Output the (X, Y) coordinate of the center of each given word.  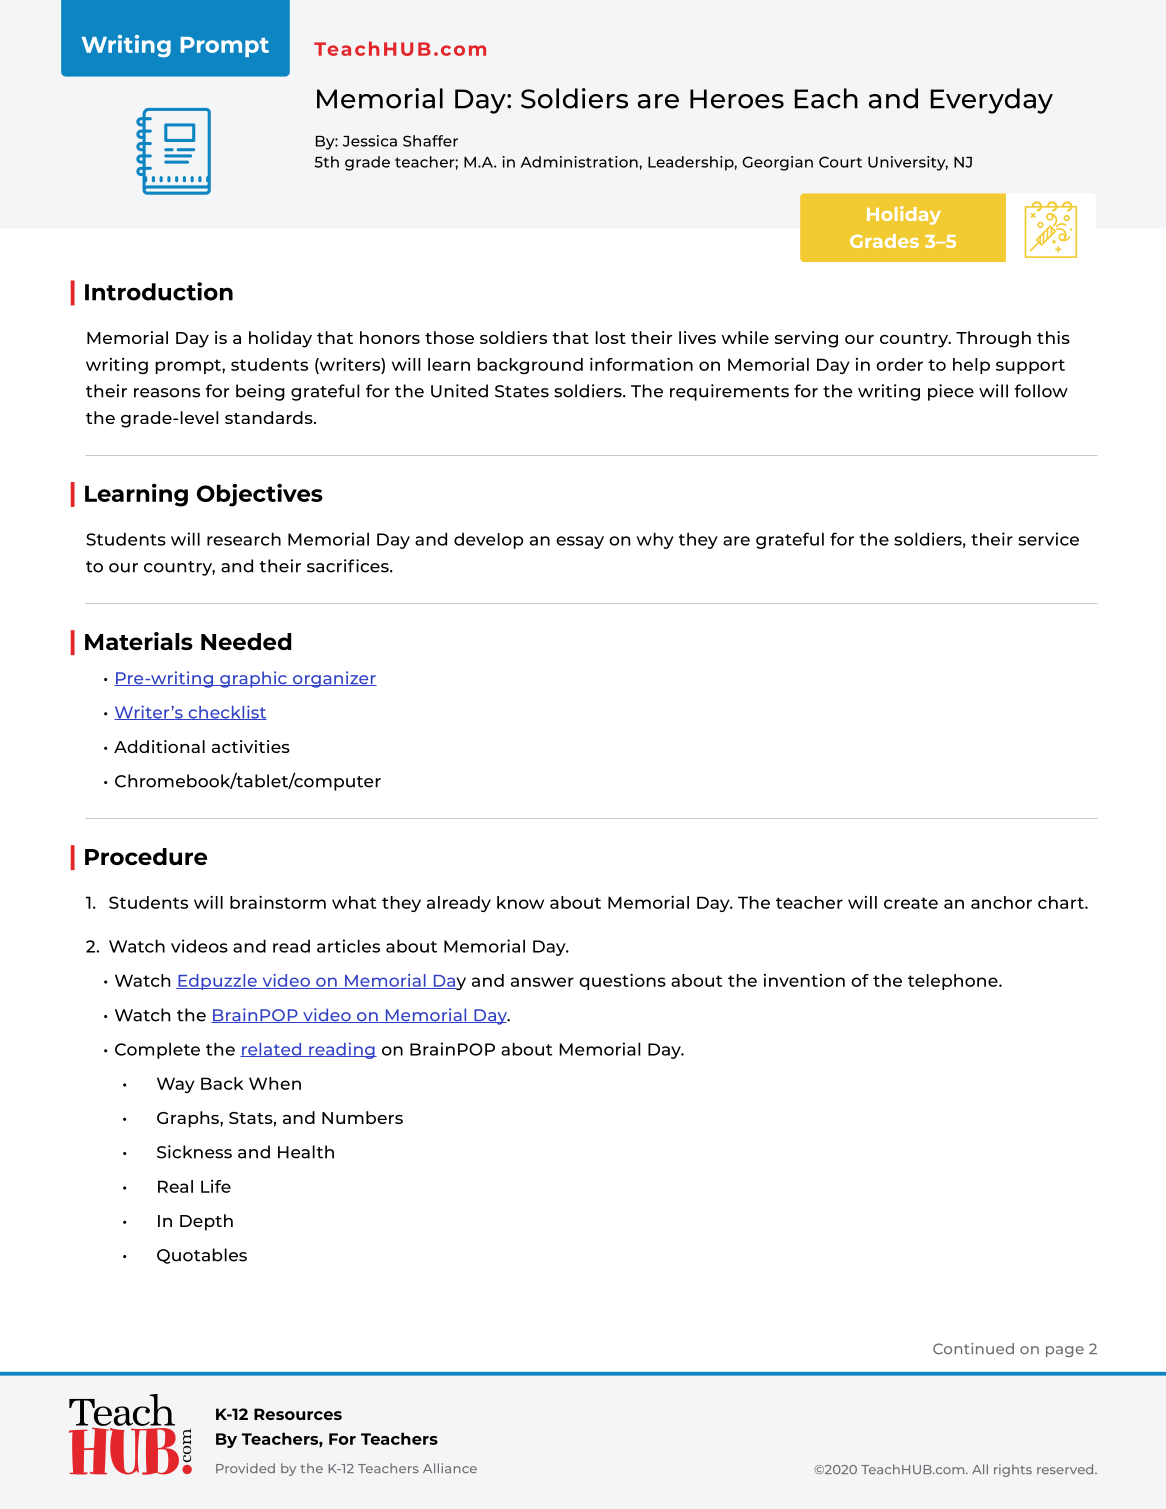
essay (580, 542)
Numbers (362, 1117)
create (911, 903)
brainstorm (278, 902)
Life (216, 1186)
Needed (246, 641)
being (260, 392)
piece (951, 392)
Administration (580, 162)
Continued (973, 1348)
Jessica (370, 141)
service (1048, 539)
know (520, 902)
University (908, 163)
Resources (298, 1414)
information (641, 364)
